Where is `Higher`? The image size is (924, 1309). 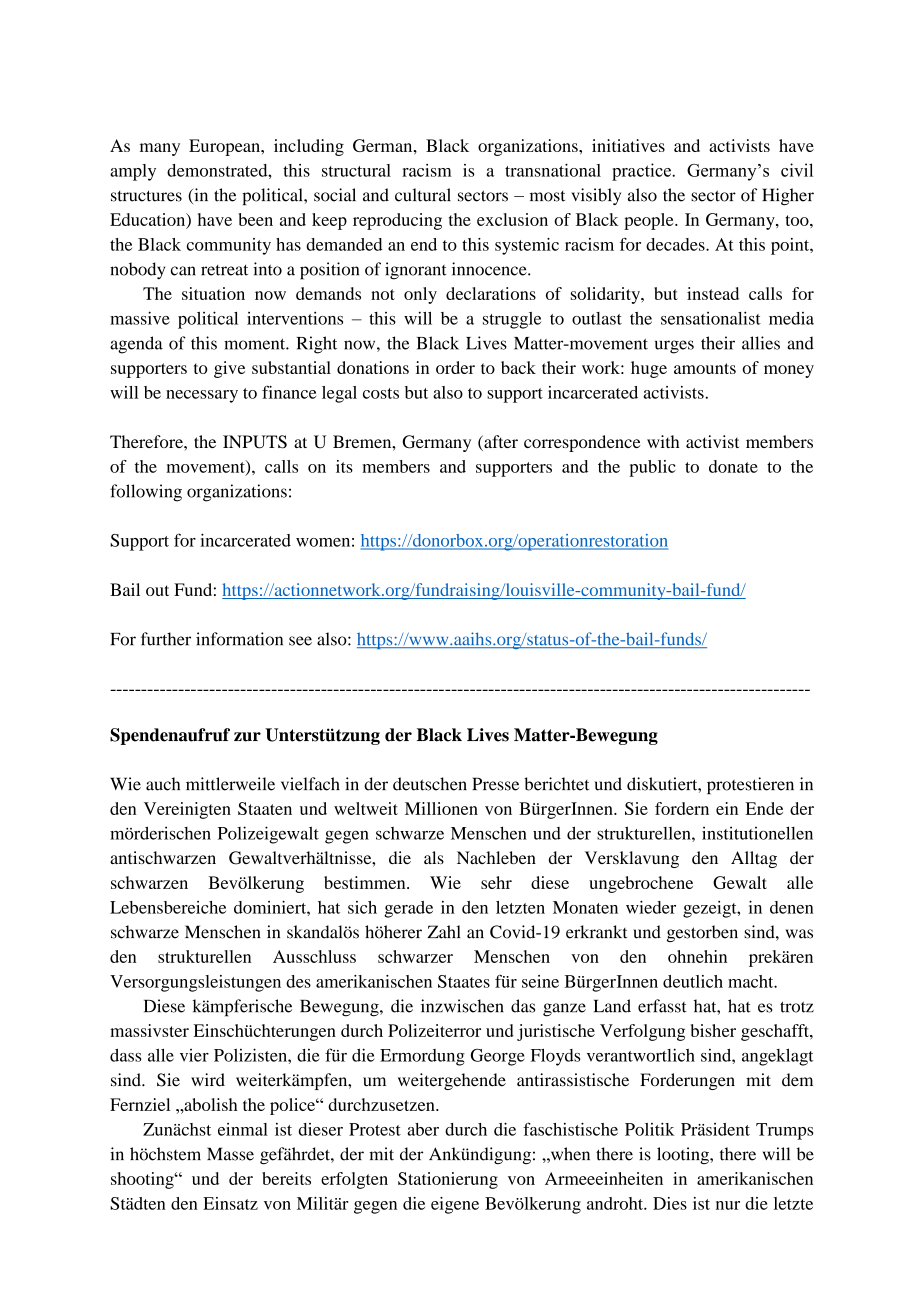
Higher is located at coordinates (788, 196).
